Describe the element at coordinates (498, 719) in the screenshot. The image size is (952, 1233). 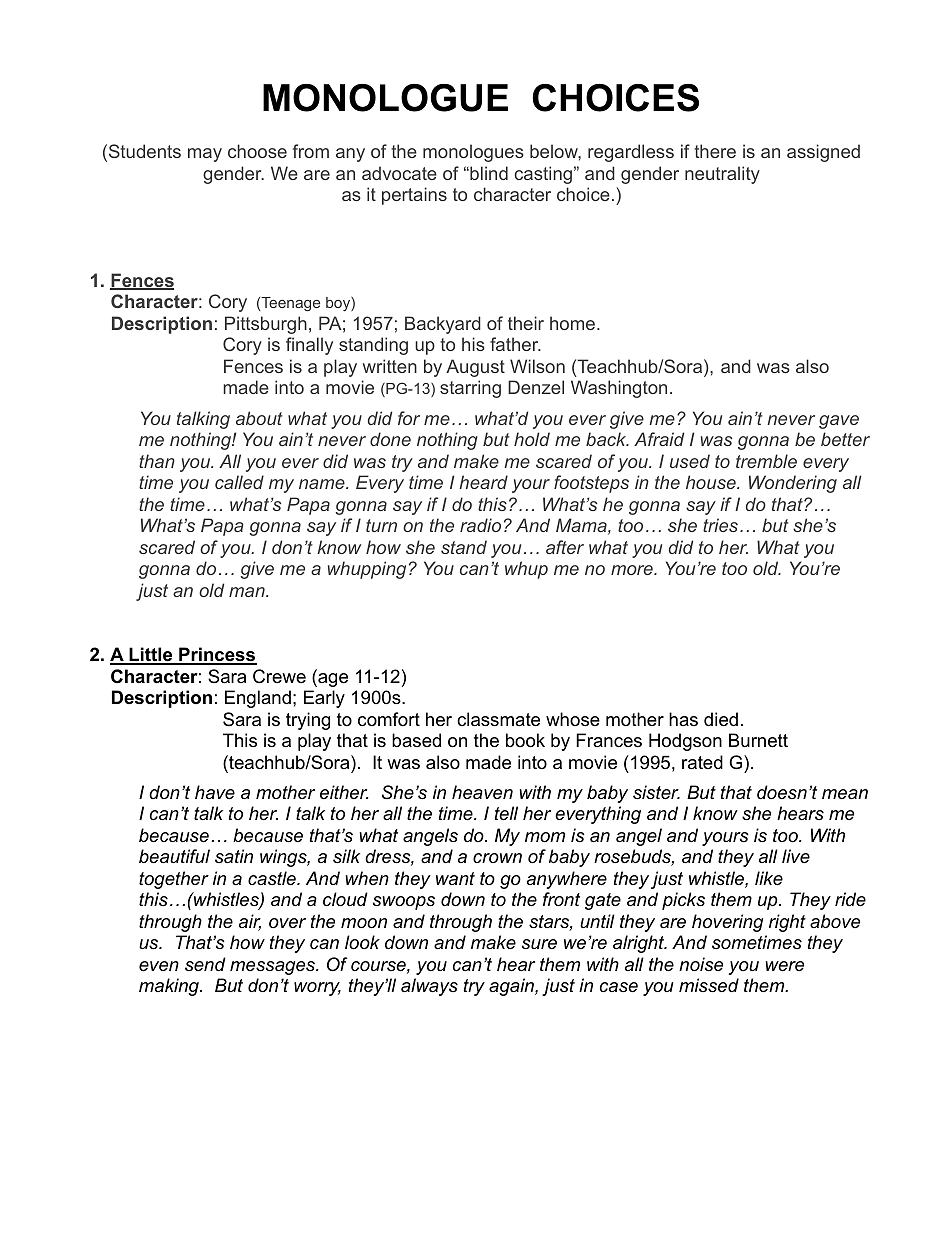
I see `classmate` at that location.
